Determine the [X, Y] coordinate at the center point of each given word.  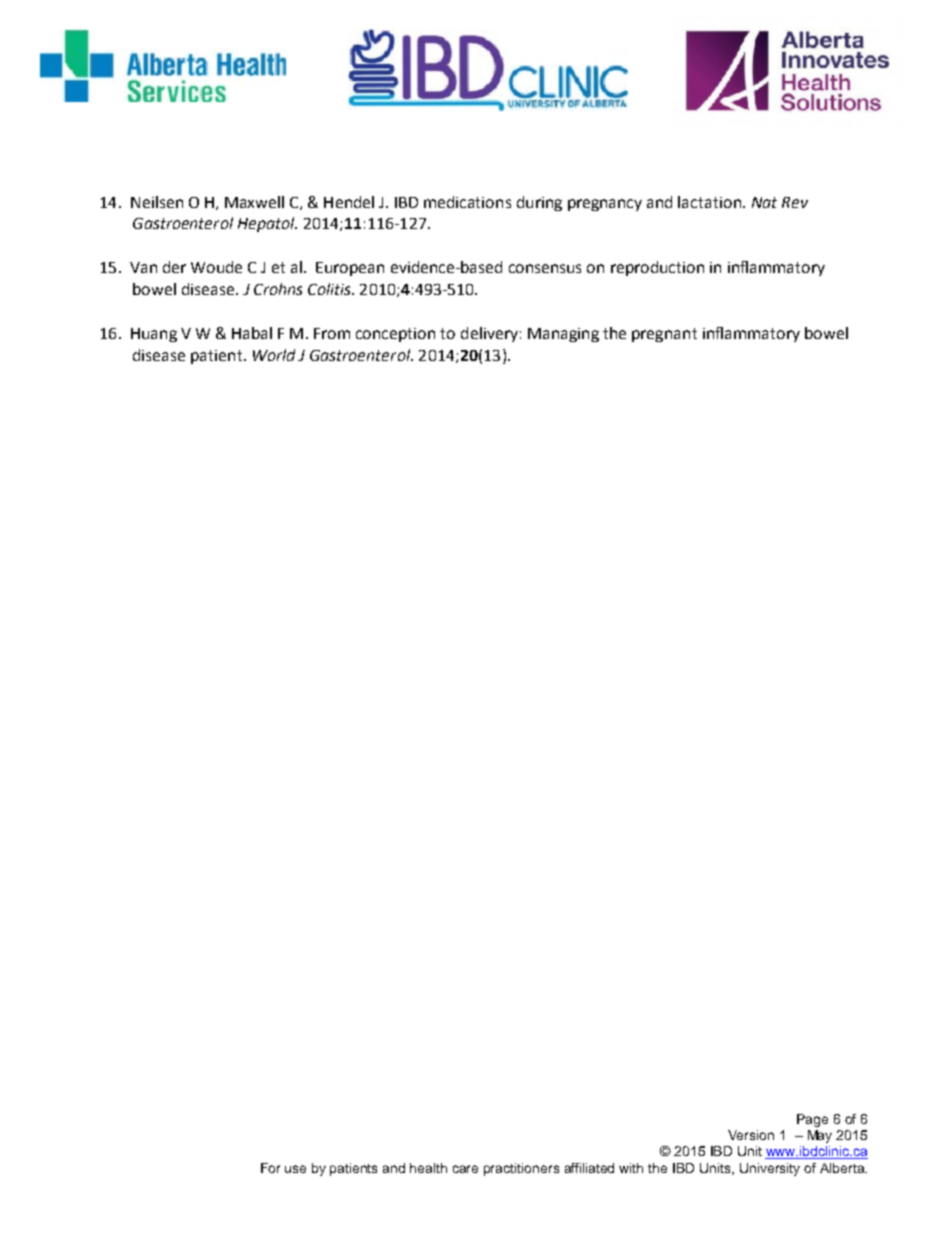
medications [467, 202]
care [465, 1169]
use [295, 1169]
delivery [489, 334]
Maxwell [254, 202]
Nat [764, 202]
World [274, 355]
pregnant [664, 335]
